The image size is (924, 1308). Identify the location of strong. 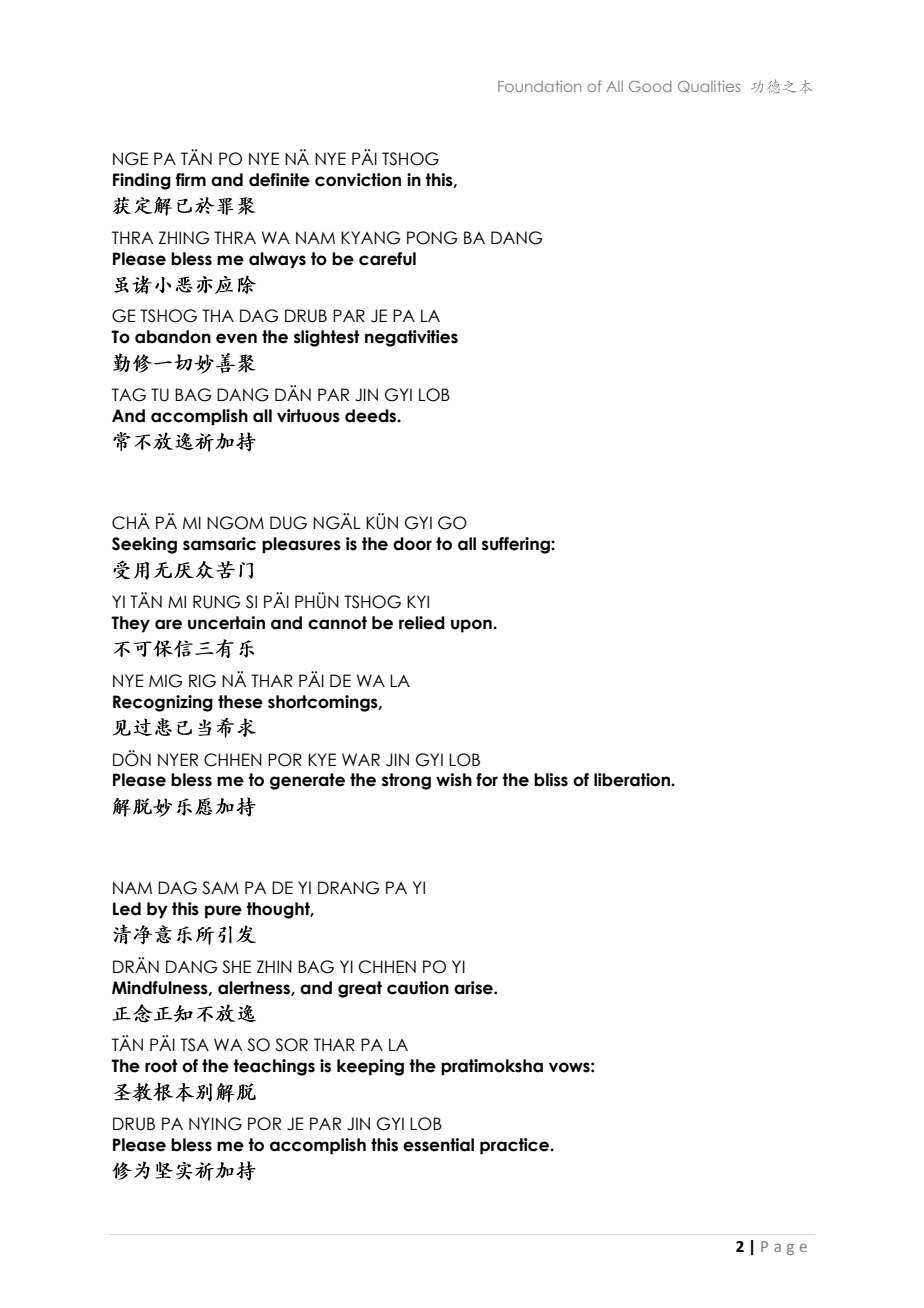
(406, 781).
